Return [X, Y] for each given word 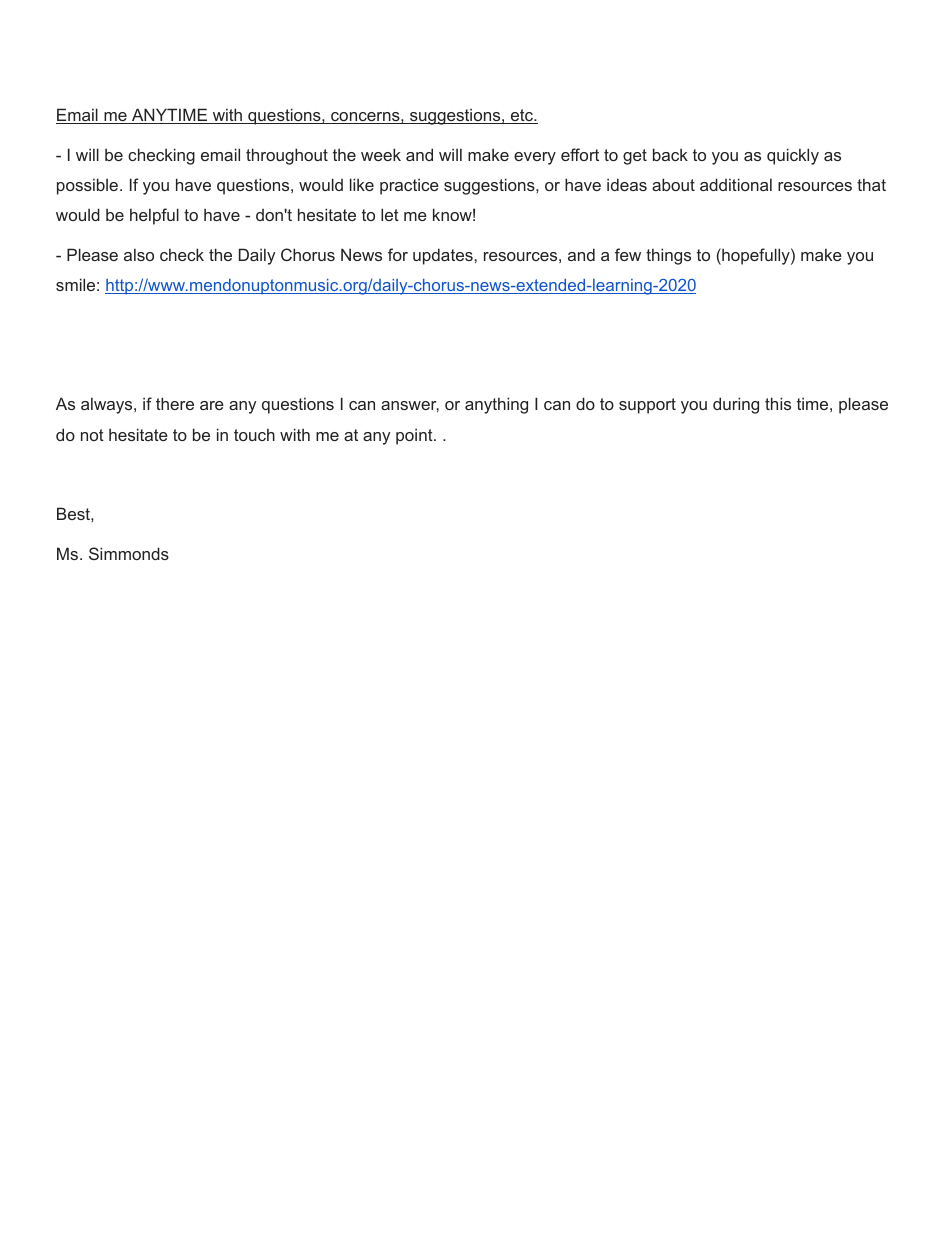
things [668, 256]
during [736, 405]
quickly [793, 156]
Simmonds [129, 553]
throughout [287, 156]
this [778, 403]
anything [496, 405]
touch [254, 434]
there [175, 403]
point [415, 436]
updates [444, 256]
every [535, 158]
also [139, 254]
